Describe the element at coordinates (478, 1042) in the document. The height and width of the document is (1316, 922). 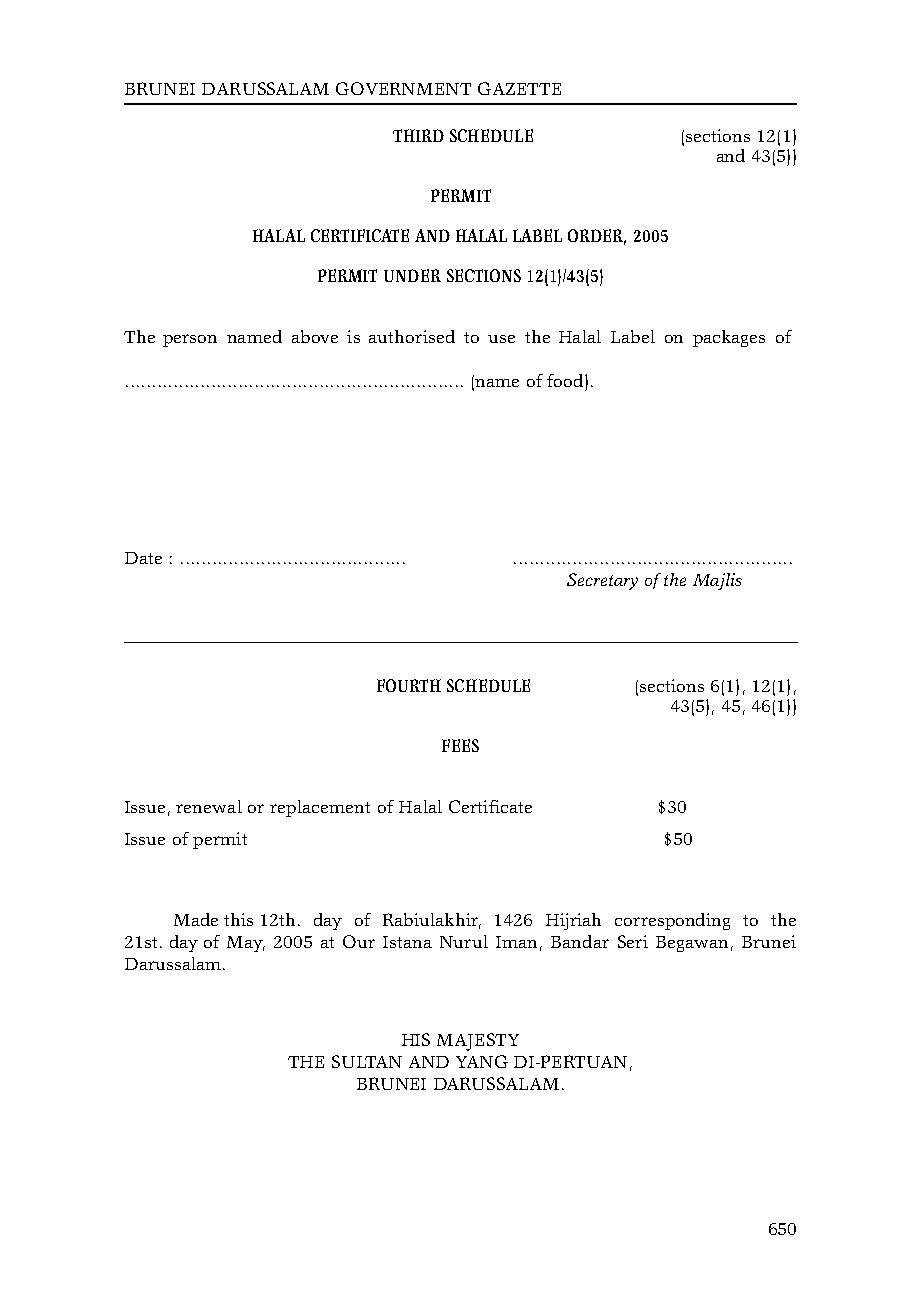
I see `MAJESTY` at that location.
